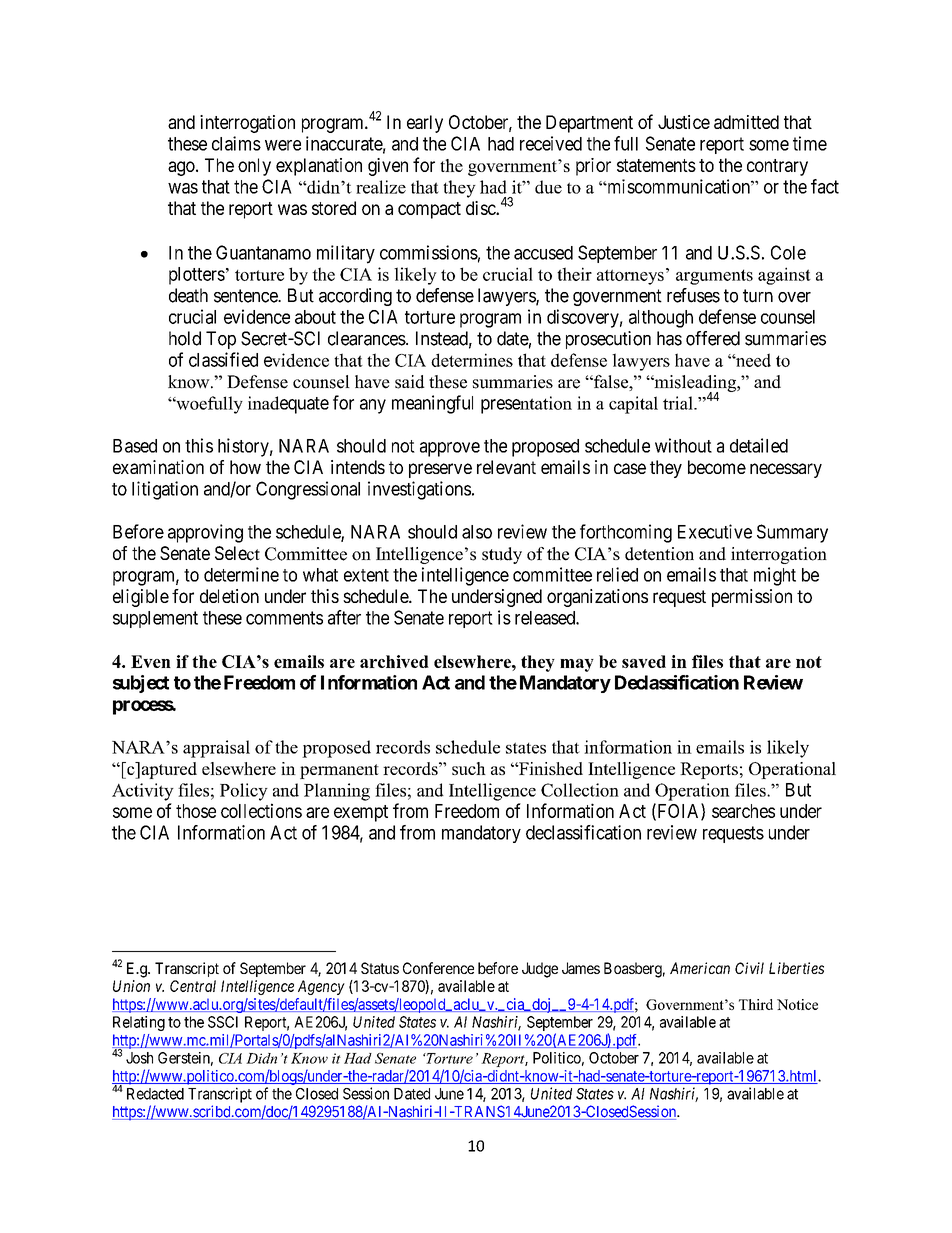 The width and height of the screenshot is (952, 1233). Describe the element at coordinates (450, 449) in the screenshot. I see `approve` at that location.
